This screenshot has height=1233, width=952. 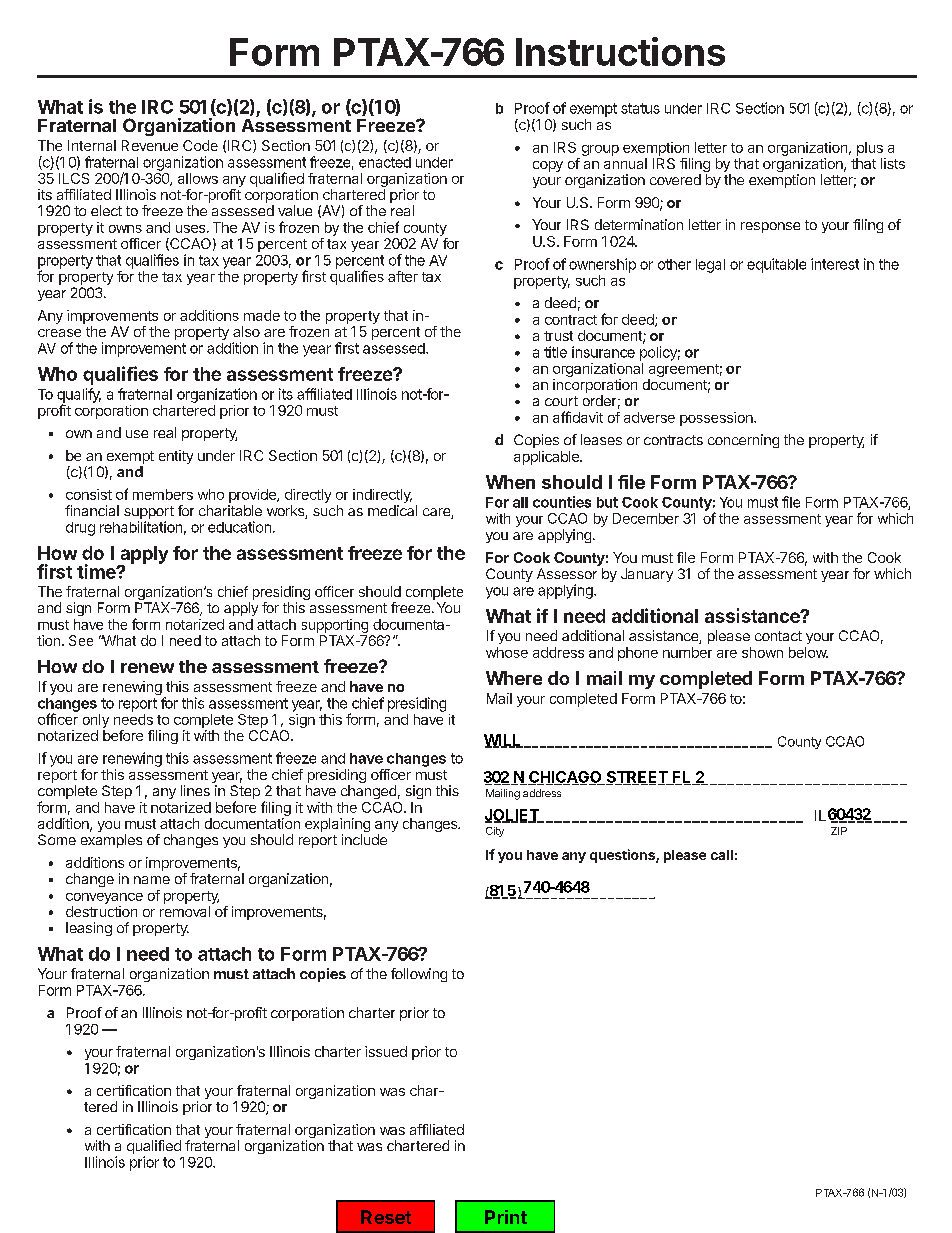 What do you see at coordinates (717, 419) in the screenshot?
I see `possession` at bounding box center [717, 419].
